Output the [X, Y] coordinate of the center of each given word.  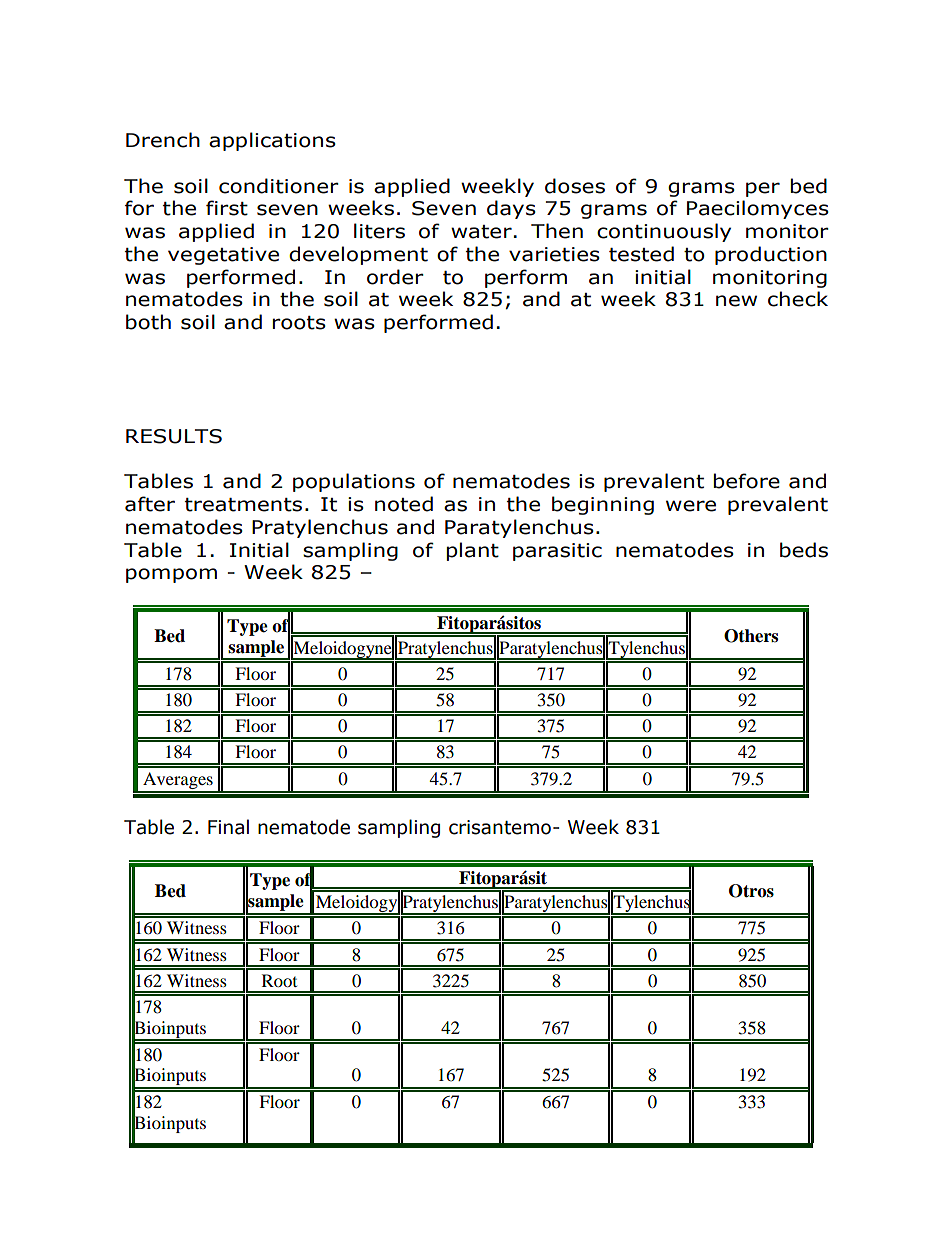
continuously [664, 232]
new [736, 301]
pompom [171, 575]
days [511, 209]
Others [751, 636]
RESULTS [174, 436]
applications [272, 141]
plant [472, 551]
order [395, 277]
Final [228, 827]
